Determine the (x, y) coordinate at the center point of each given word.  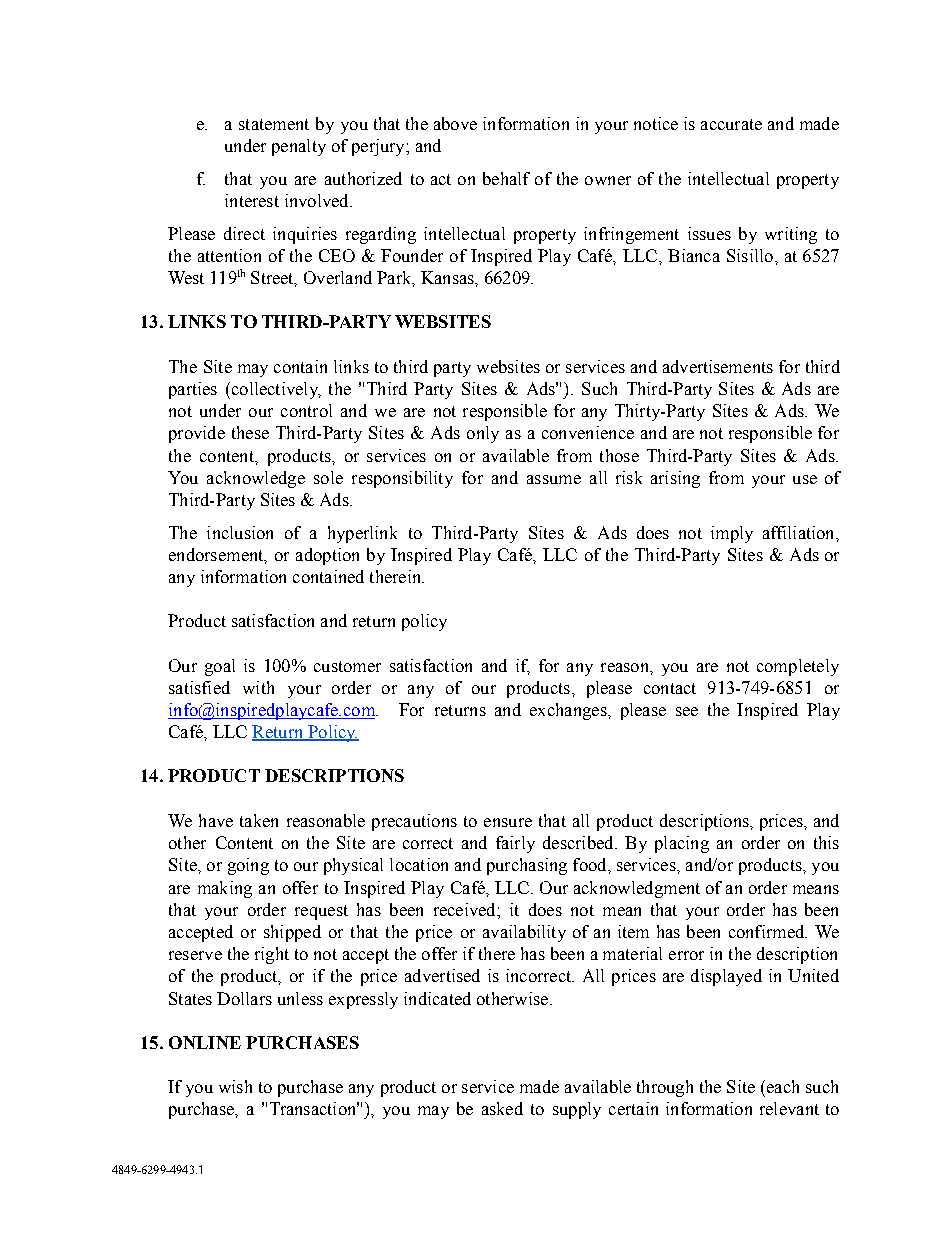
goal (220, 667)
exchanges (569, 711)
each (781, 1086)
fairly (515, 844)
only (483, 434)
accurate (731, 124)
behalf (506, 178)
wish (235, 1086)
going (248, 866)
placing (682, 844)
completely (798, 667)
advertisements (718, 366)
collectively (274, 390)
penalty (299, 147)
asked (502, 1108)
